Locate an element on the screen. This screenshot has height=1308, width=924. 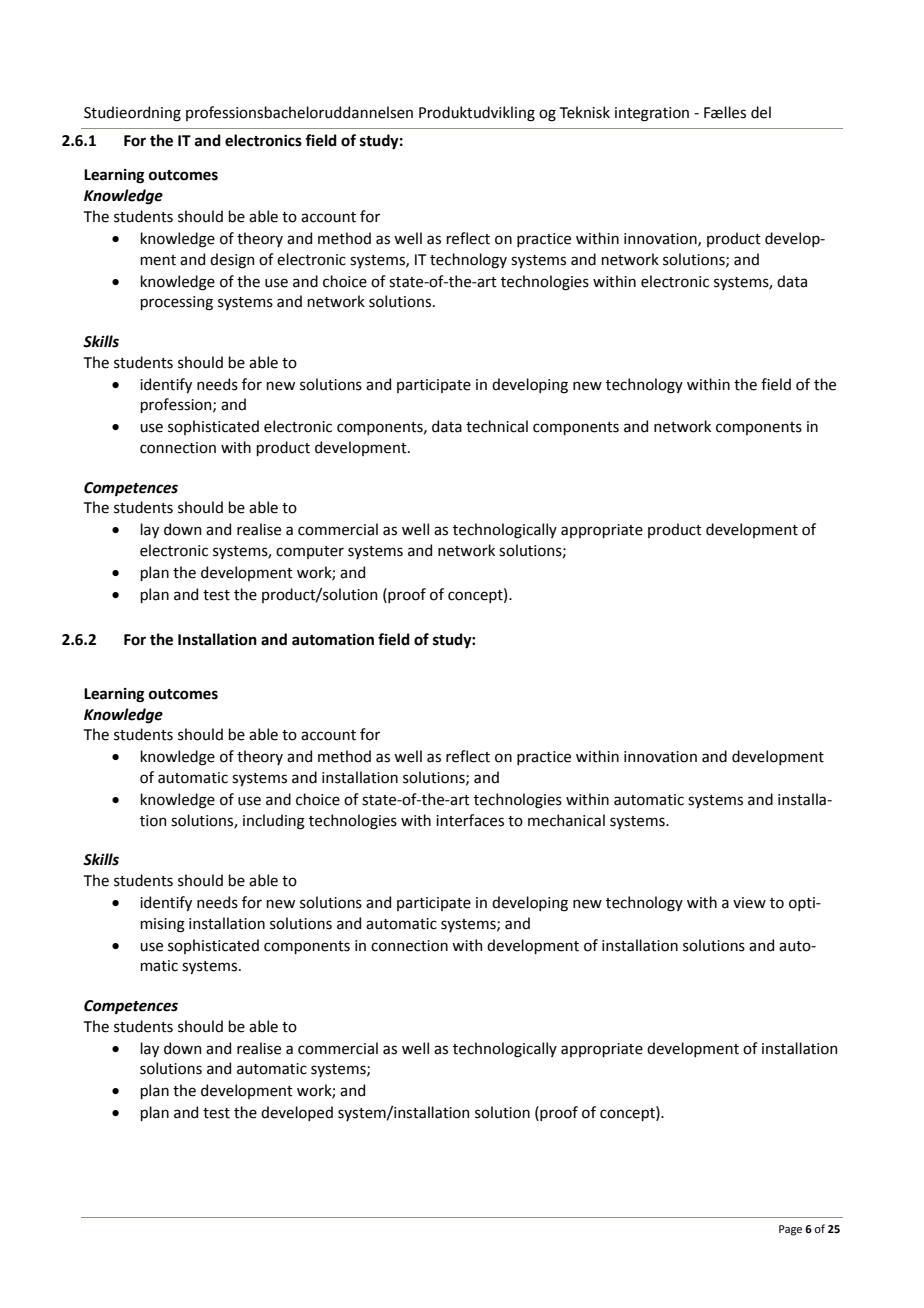
view is located at coordinates (749, 903).
